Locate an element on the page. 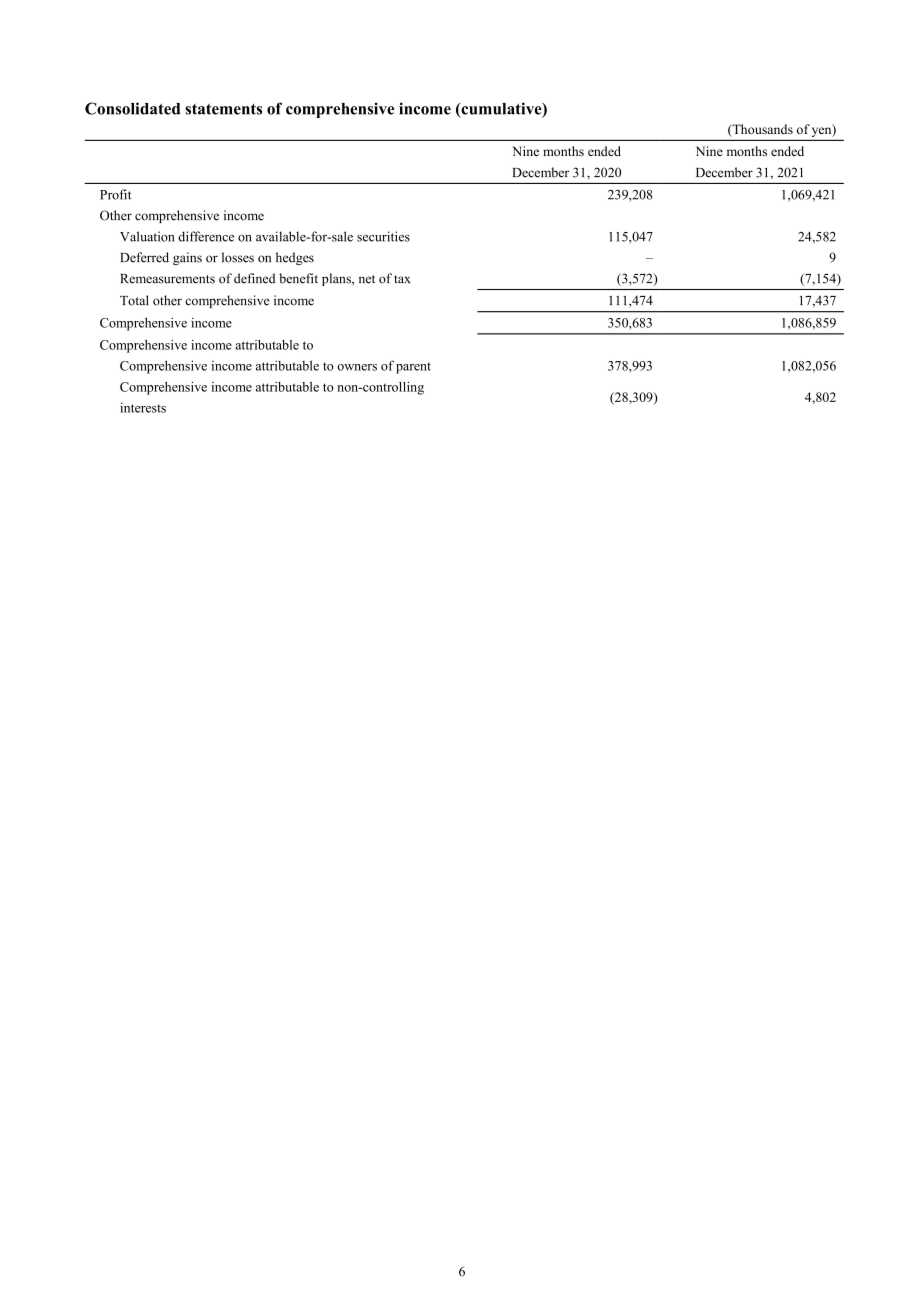  defined is located at coordinates (254, 278).
